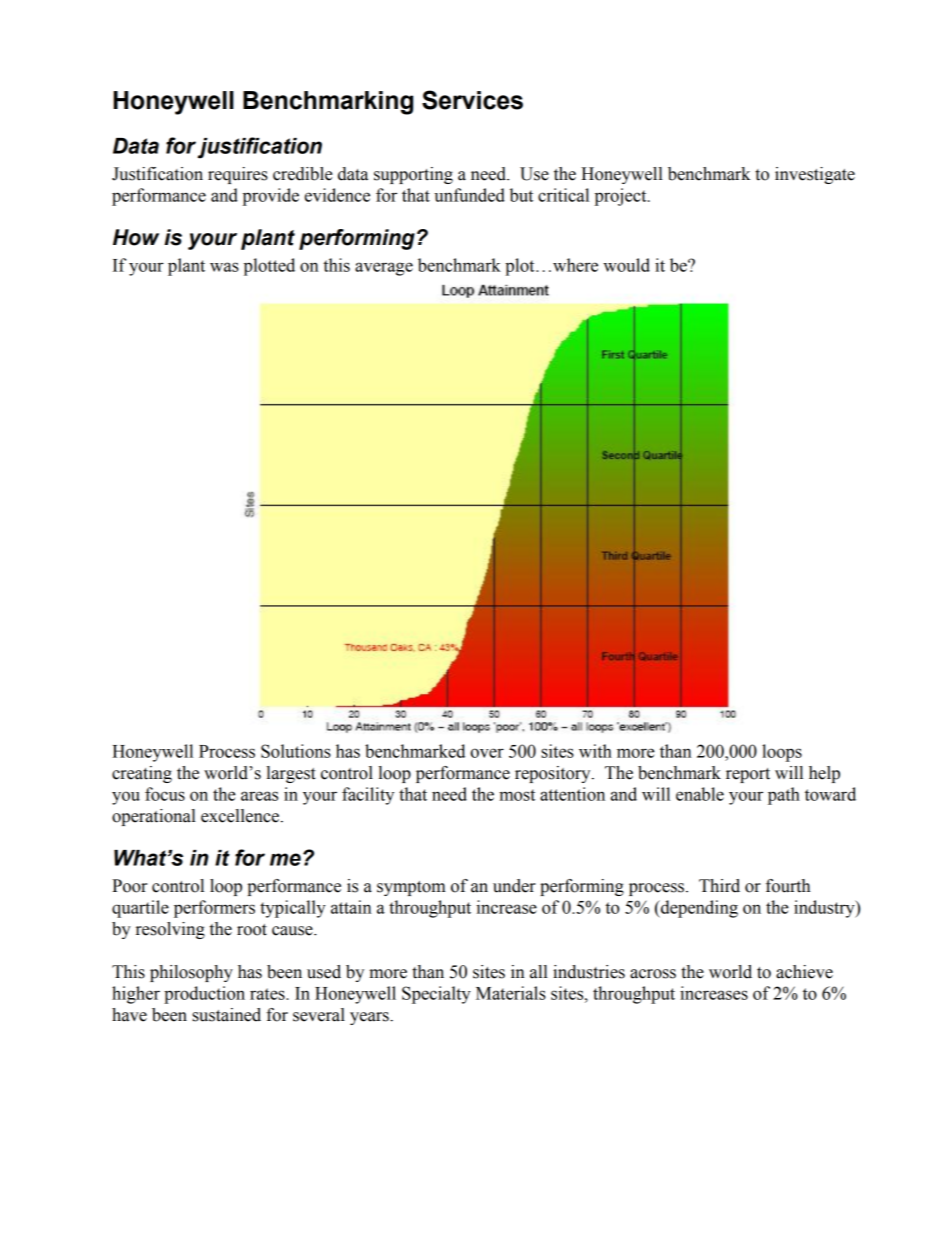 Image resolution: width=952 pixels, height=1233 pixels. What do you see at coordinates (815, 175) in the document?
I see `investigate` at bounding box center [815, 175].
